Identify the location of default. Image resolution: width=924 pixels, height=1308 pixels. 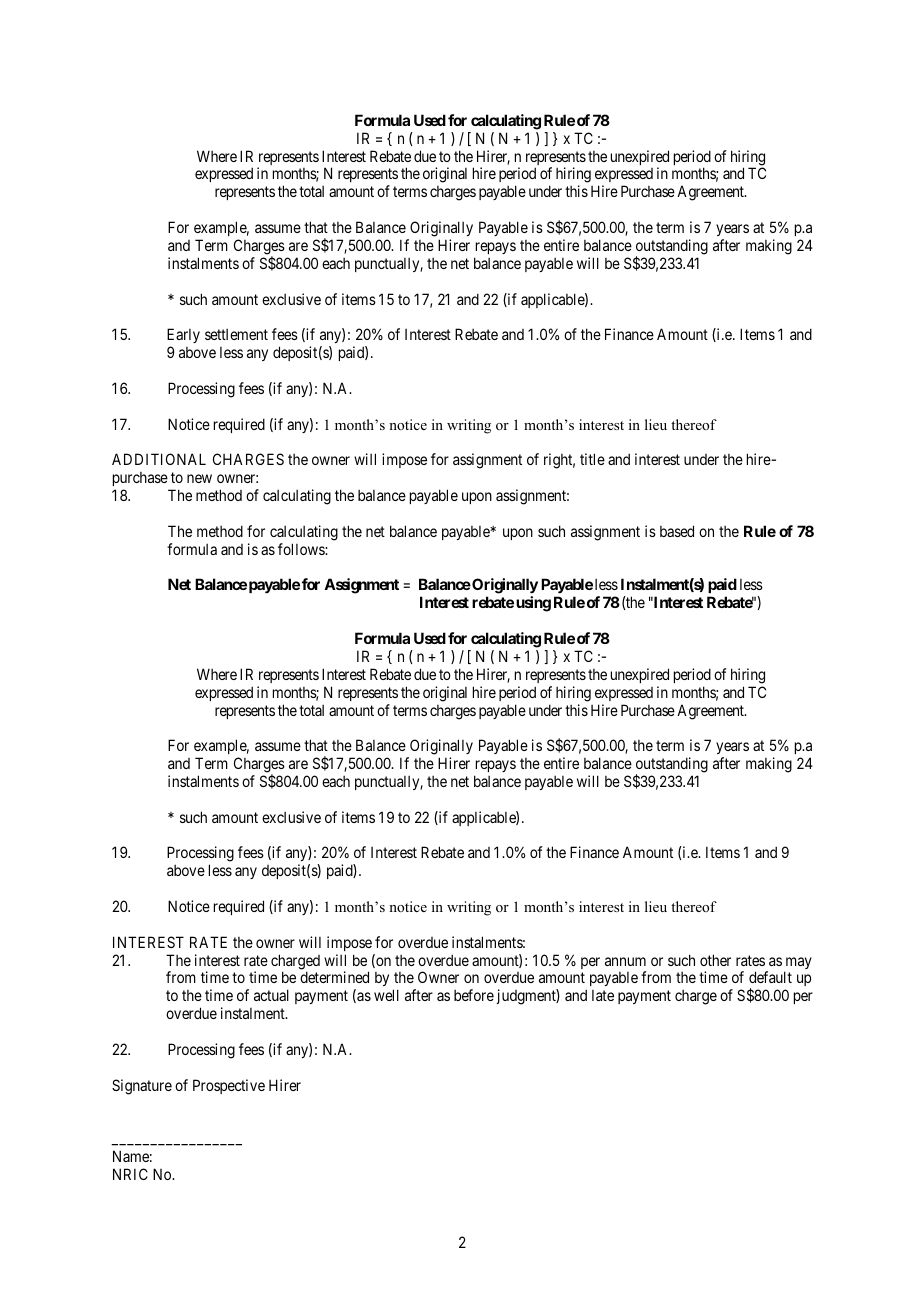
(770, 977).
